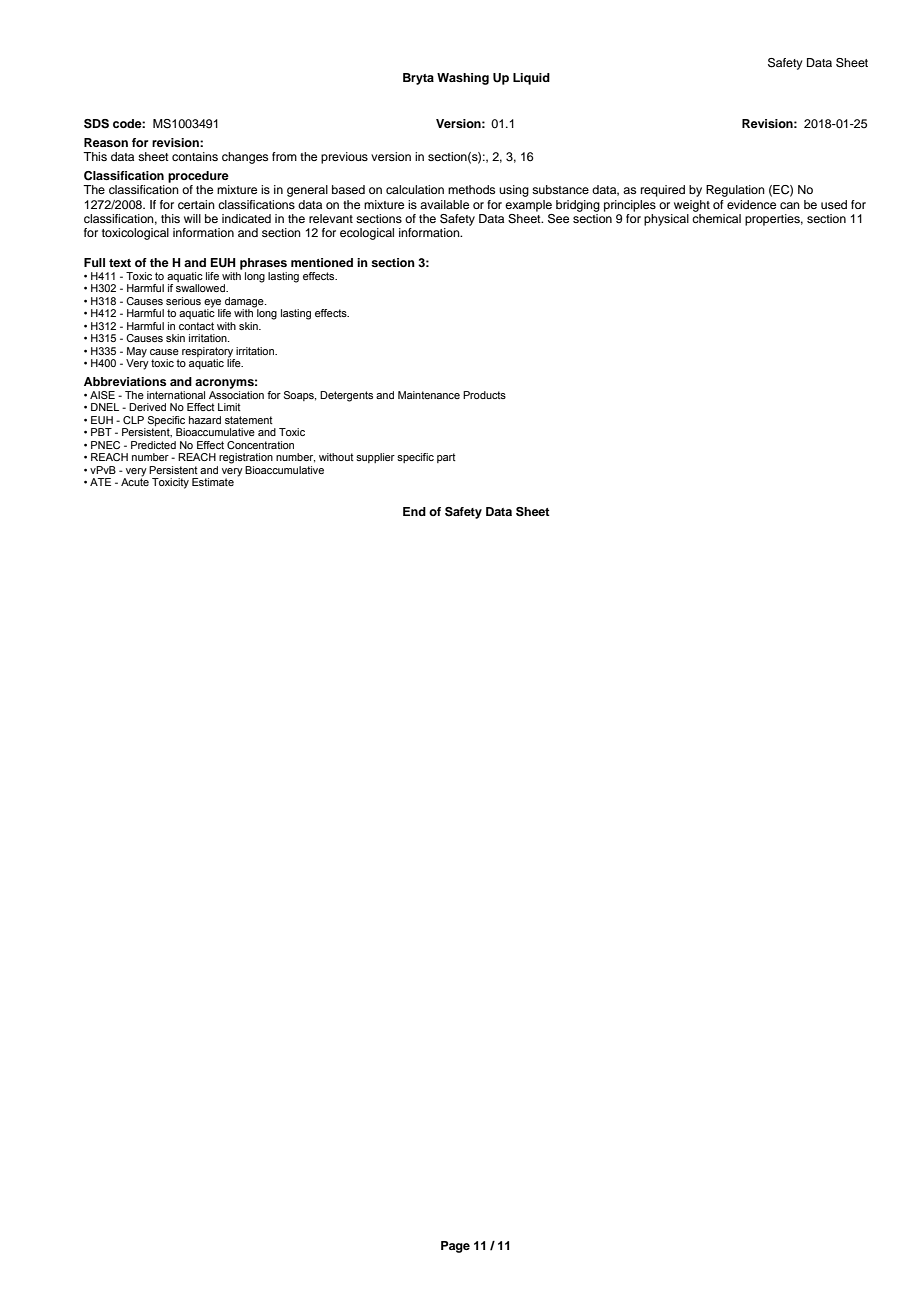 The height and width of the screenshot is (1308, 924). Describe the element at coordinates (666, 220) in the screenshot. I see `physical` at that location.
